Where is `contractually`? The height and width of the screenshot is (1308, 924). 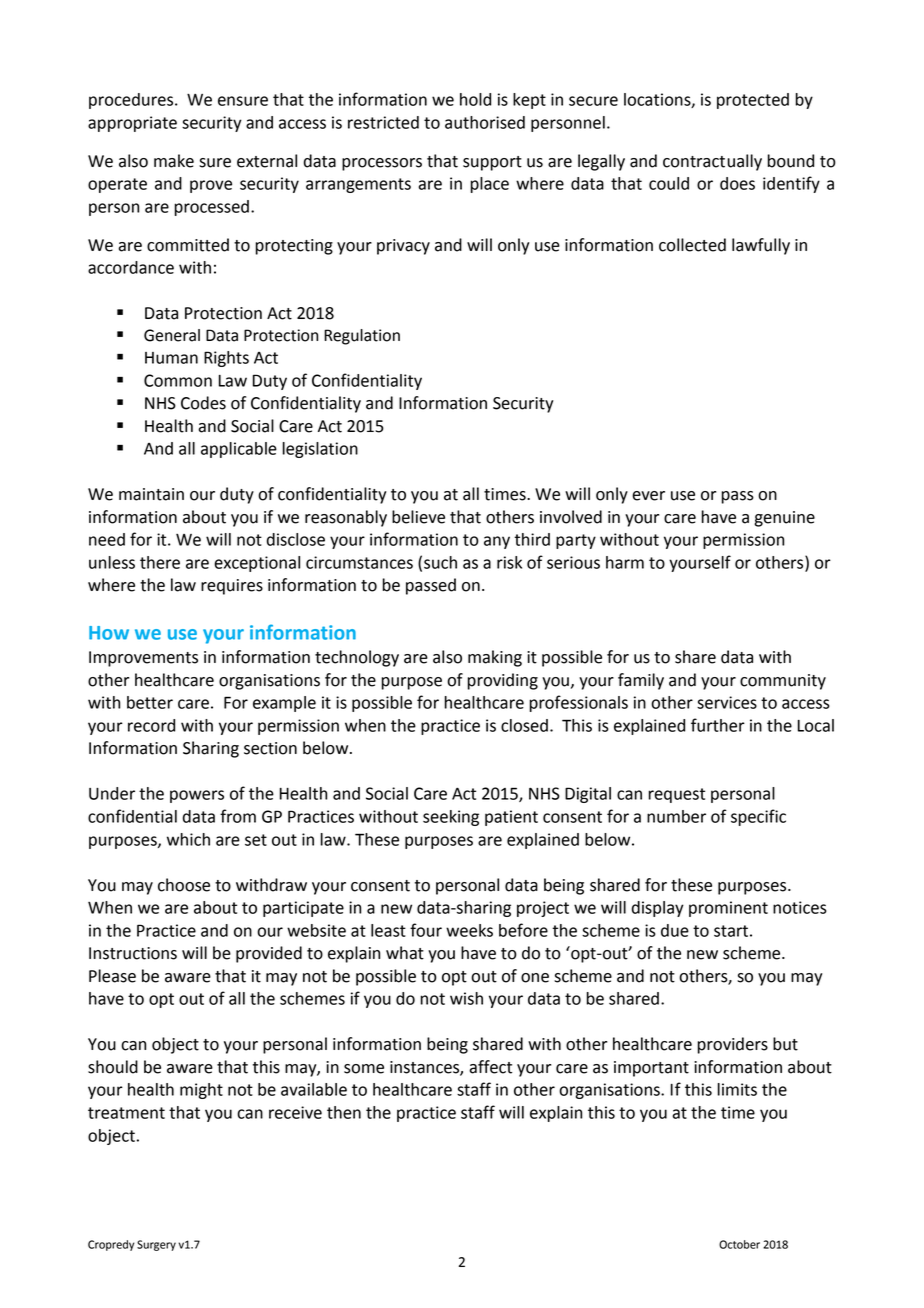 contractually is located at coordinates (712, 162).
